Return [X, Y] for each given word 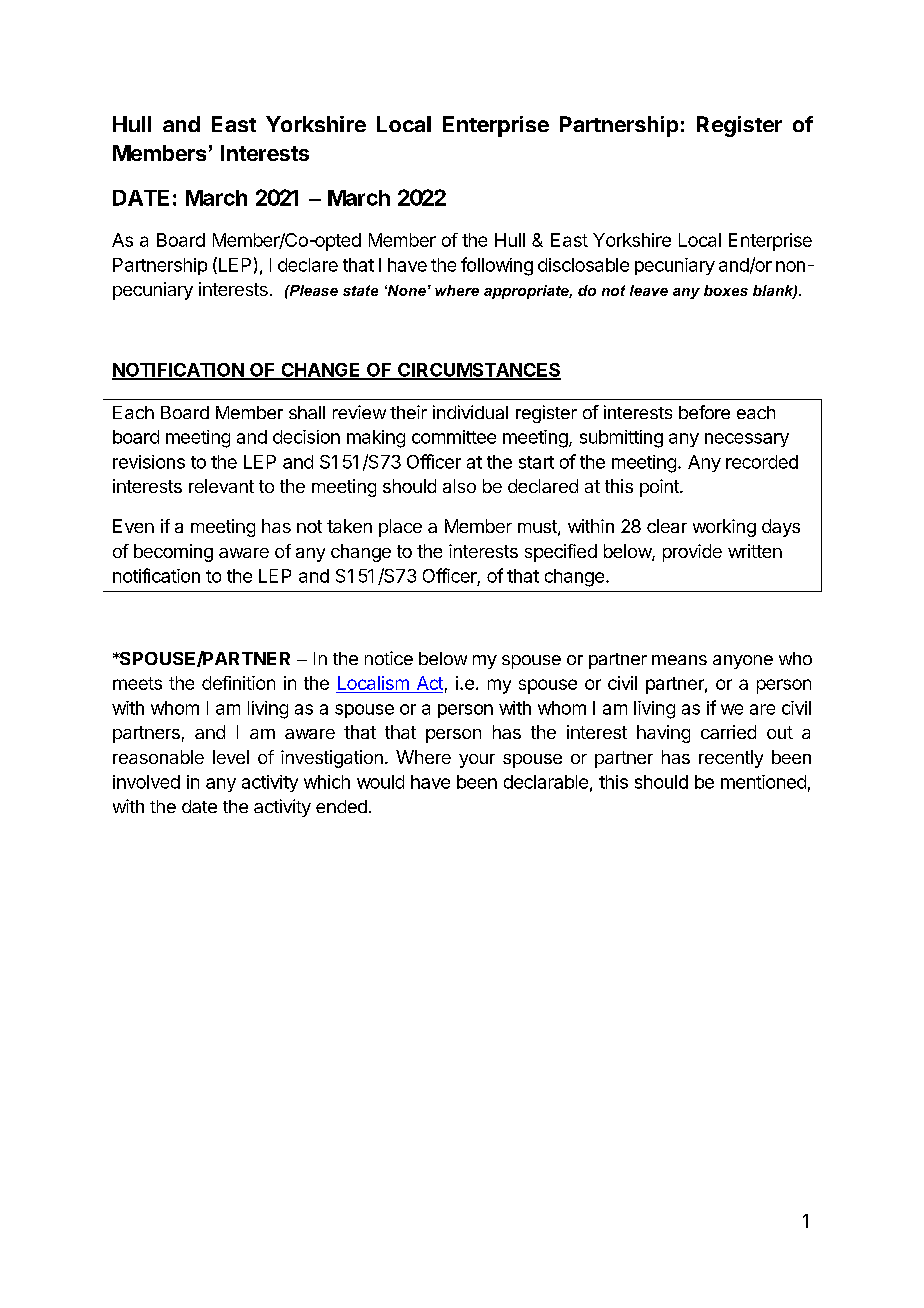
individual [470, 412]
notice [389, 658]
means [679, 660]
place [400, 528]
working [724, 528]
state [360, 290]
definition [238, 683]
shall [307, 412]
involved [146, 782]
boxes [726, 290]
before [704, 412]
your [477, 761]
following [497, 266]
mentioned [763, 782]
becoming [173, 553]
